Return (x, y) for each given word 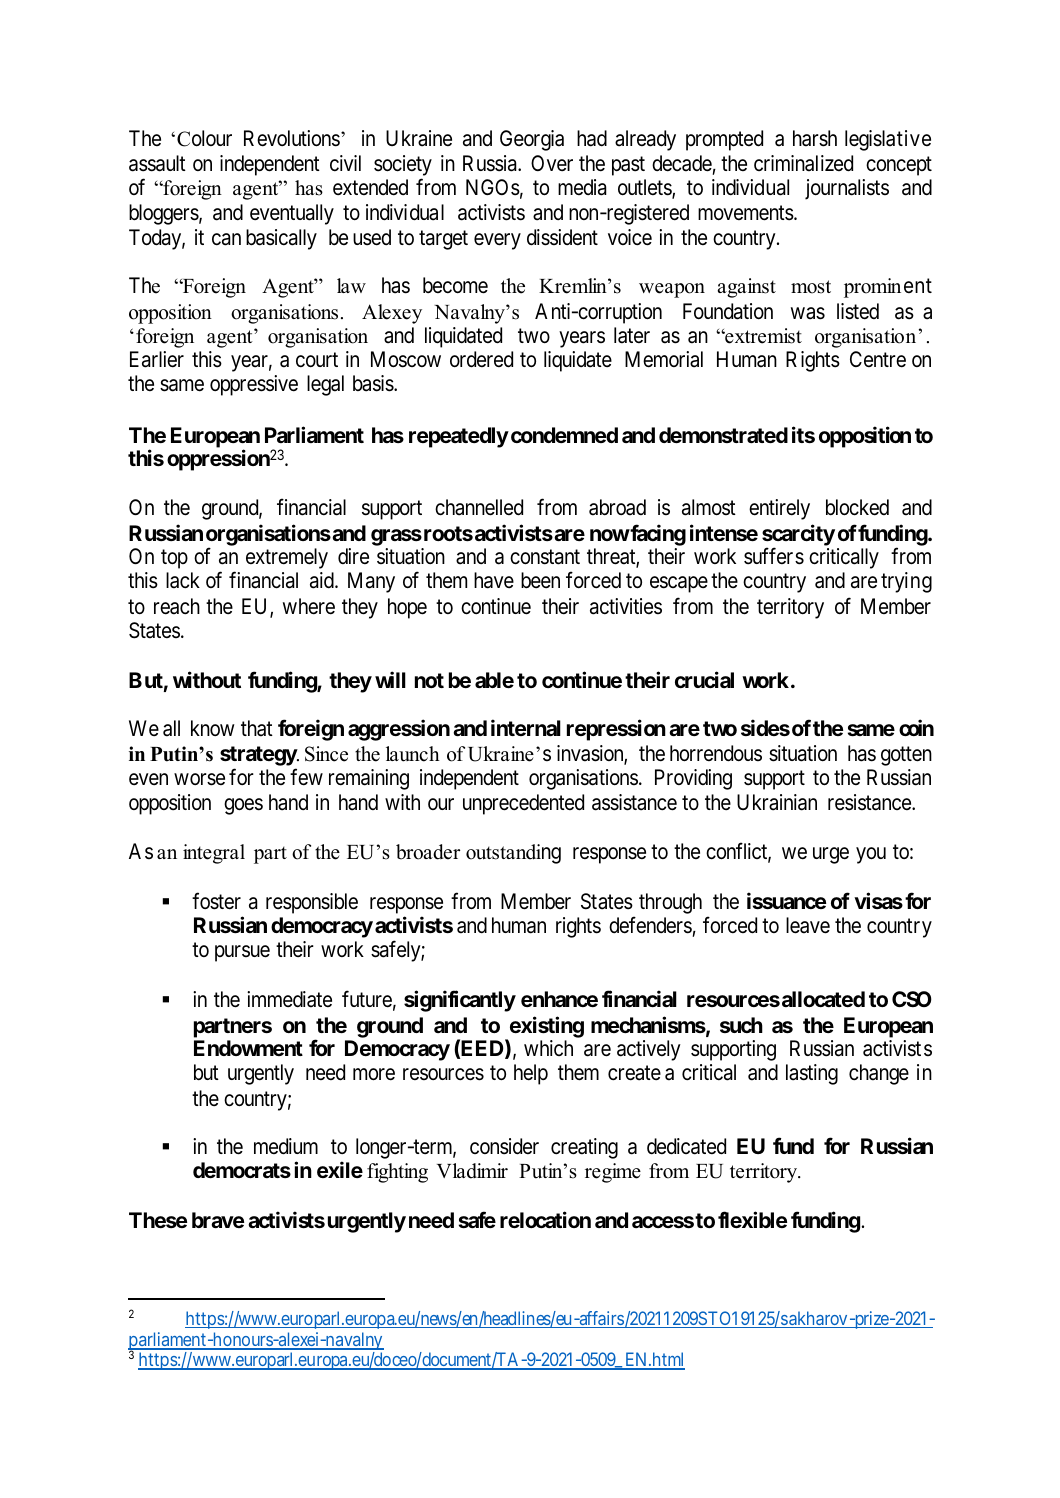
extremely (287, 558)
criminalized (803, 163)
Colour (204, 138)
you (871, 855)
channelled (479, 507)
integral (214, 854)
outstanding (513, 854)
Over (552, 163)
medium (286, 1146)
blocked (857, 507)
